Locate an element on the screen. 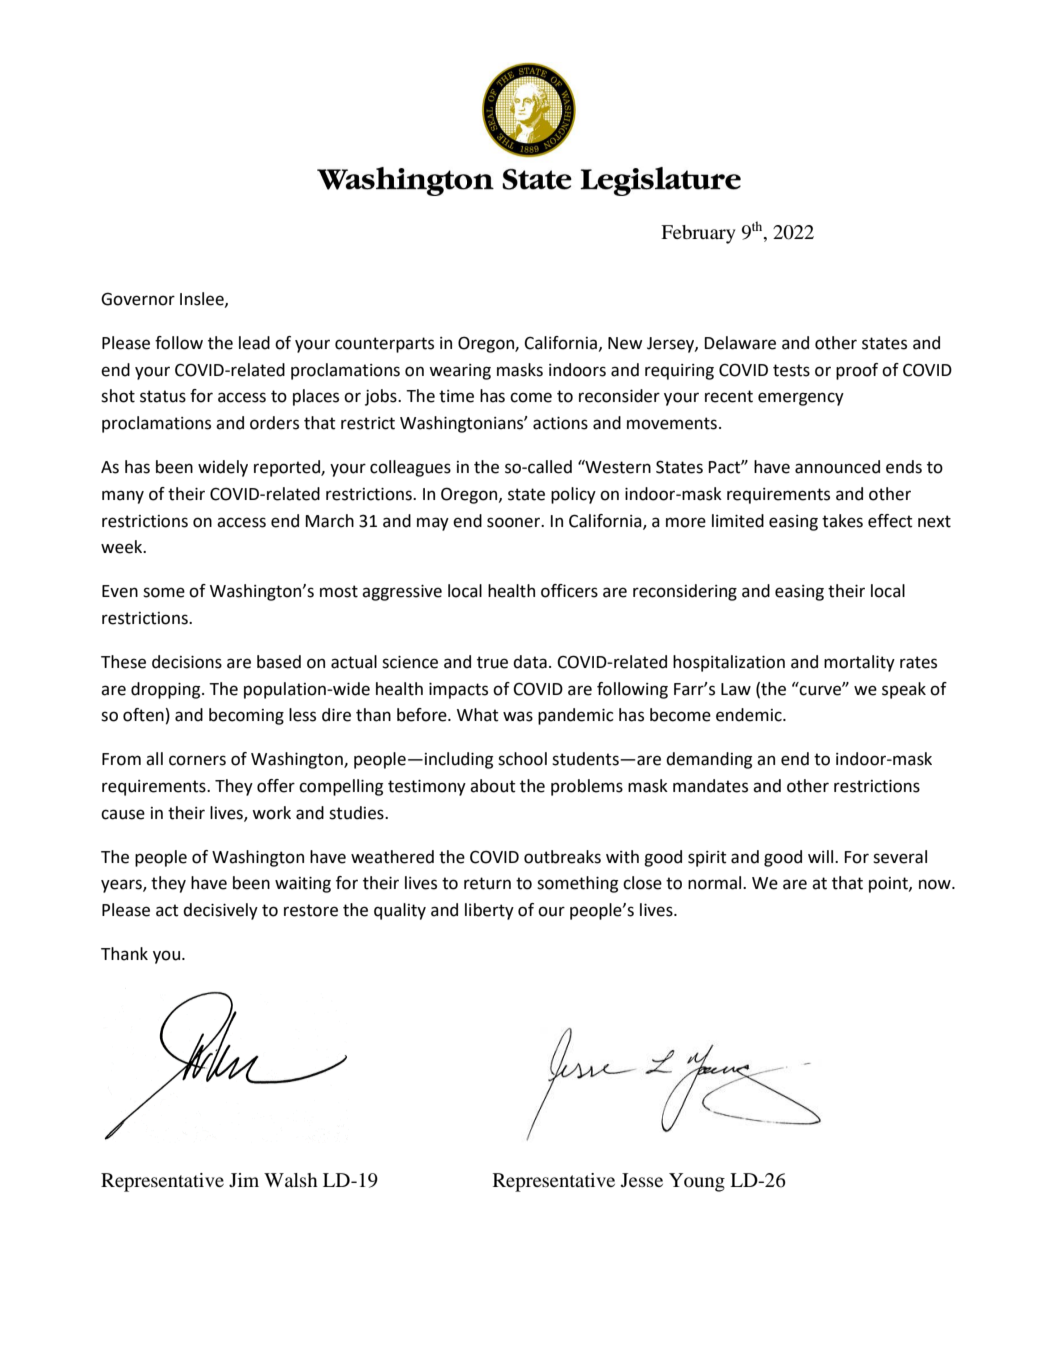  officers is located at coordinates (569, 591).
